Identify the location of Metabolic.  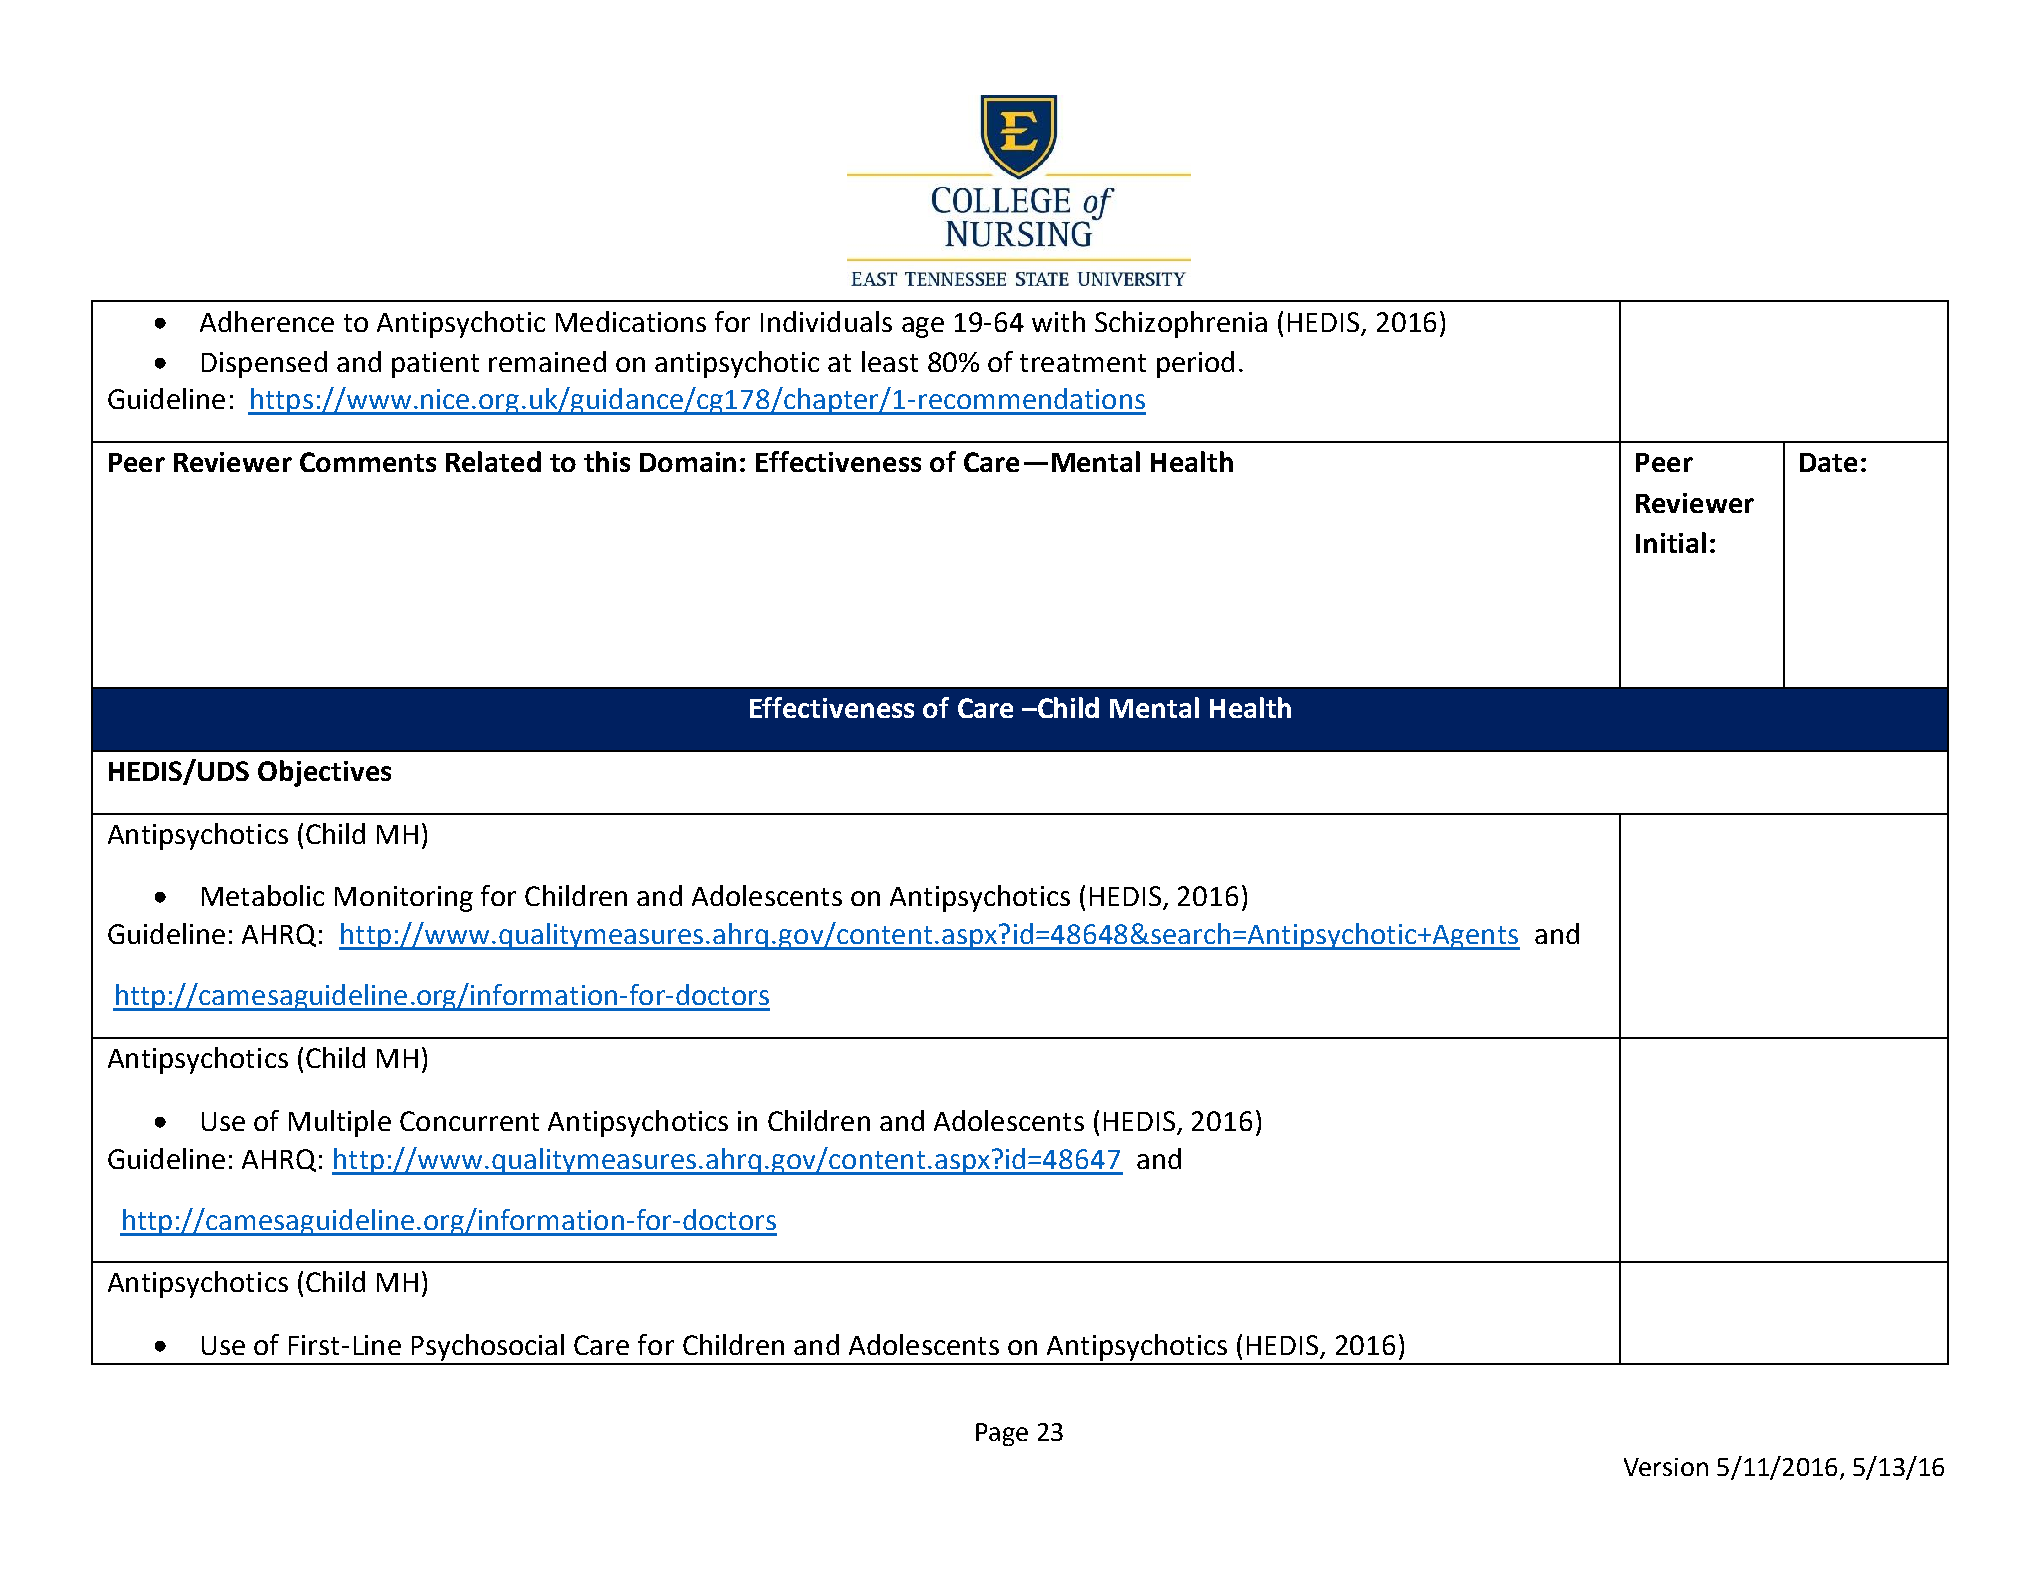
(263, 895).
